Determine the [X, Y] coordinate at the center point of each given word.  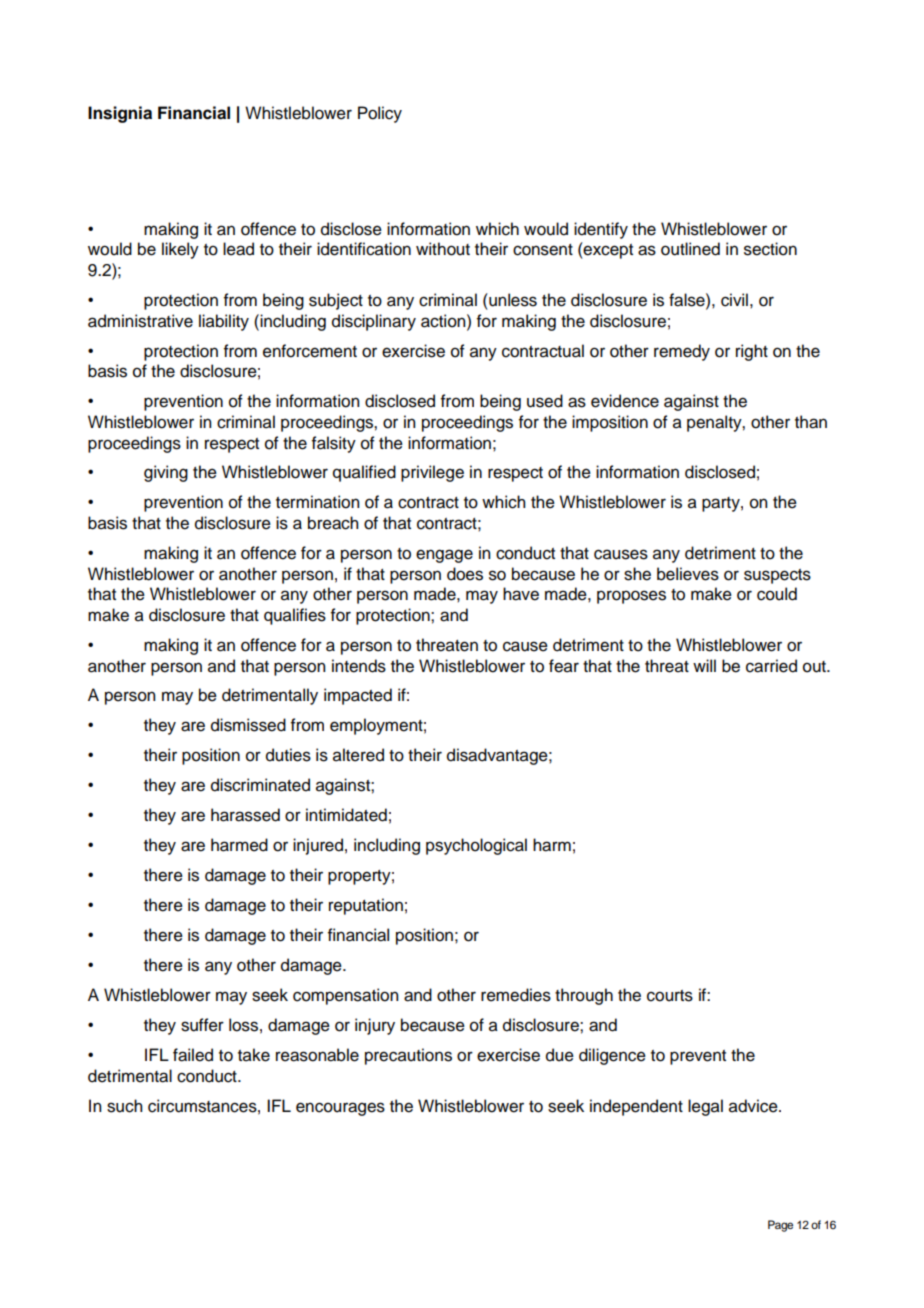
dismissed [248, 725]
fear [564, 666]
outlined [690, 249]
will [704, 665]
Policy [380, 114]
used [545, 401]
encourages [340, 1109]
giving [166, 473]
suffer [202, 1025]
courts [670, 996]
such [124, 1106]
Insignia [120, 114]
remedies [516, 995]
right [752, 352]
